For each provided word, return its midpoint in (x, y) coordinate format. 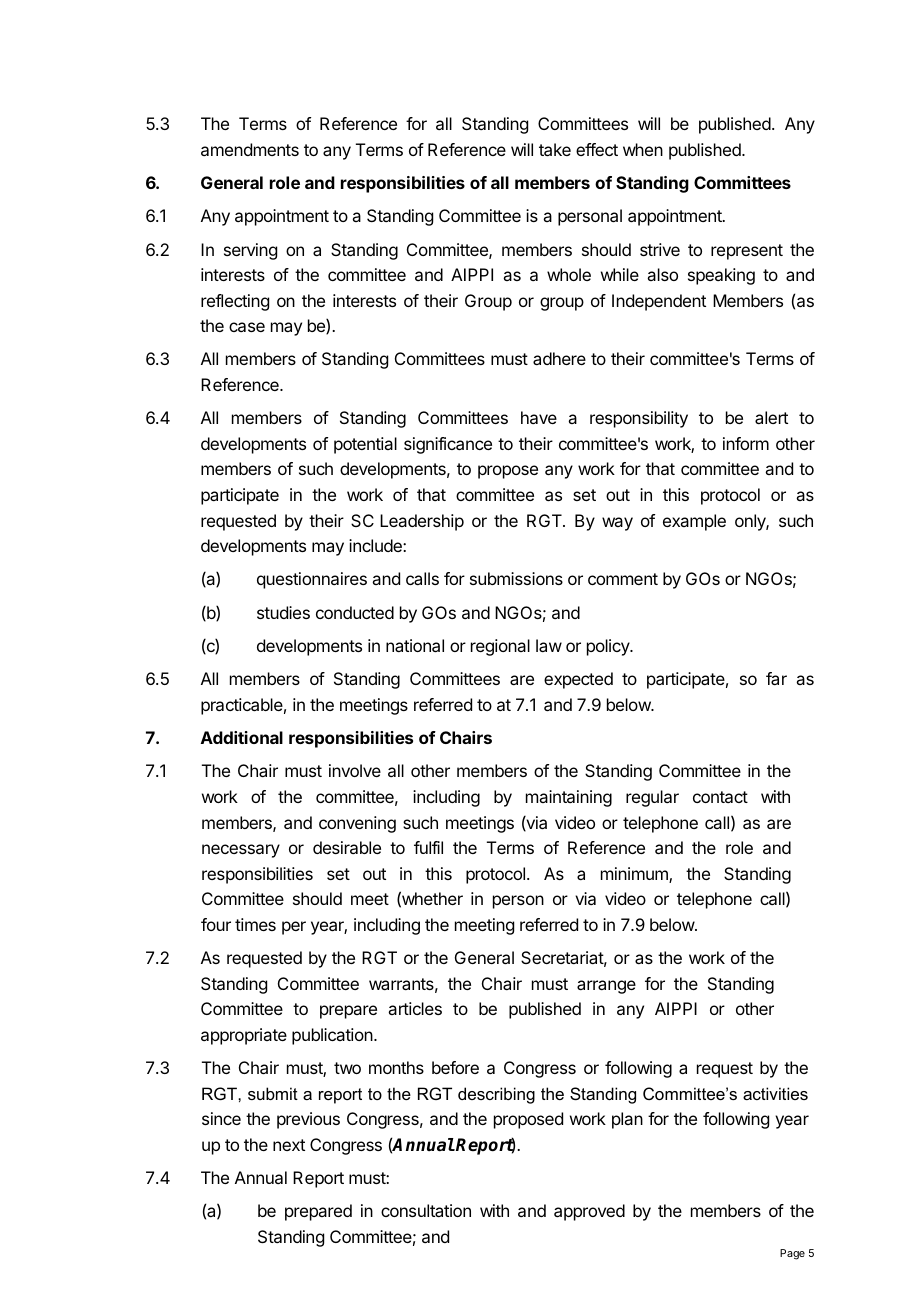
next (289, 1145)
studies (283, 612)
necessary (241, 851)
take (555, 149)
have (539, 417)
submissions (516, 578)
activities (775, 1093)
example (694, 522)
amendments (250, 149)
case (247, 327)
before (455, 1067)
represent (747, 252)
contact (720, 797)
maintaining (569, 798)
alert (771, 417)
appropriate (244, 1036)
